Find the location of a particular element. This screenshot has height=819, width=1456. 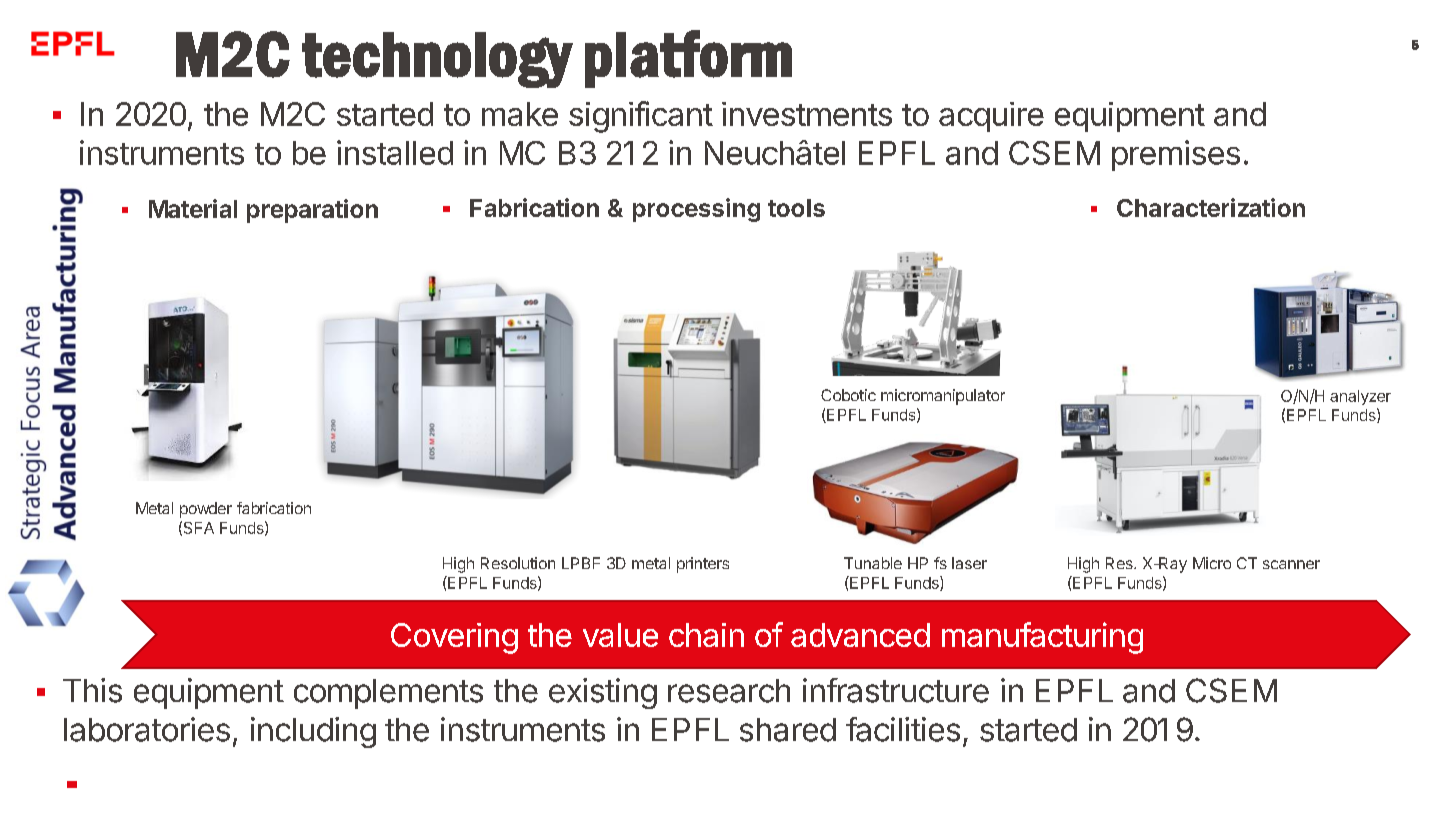

printers is located at coordinates (703, 565).
